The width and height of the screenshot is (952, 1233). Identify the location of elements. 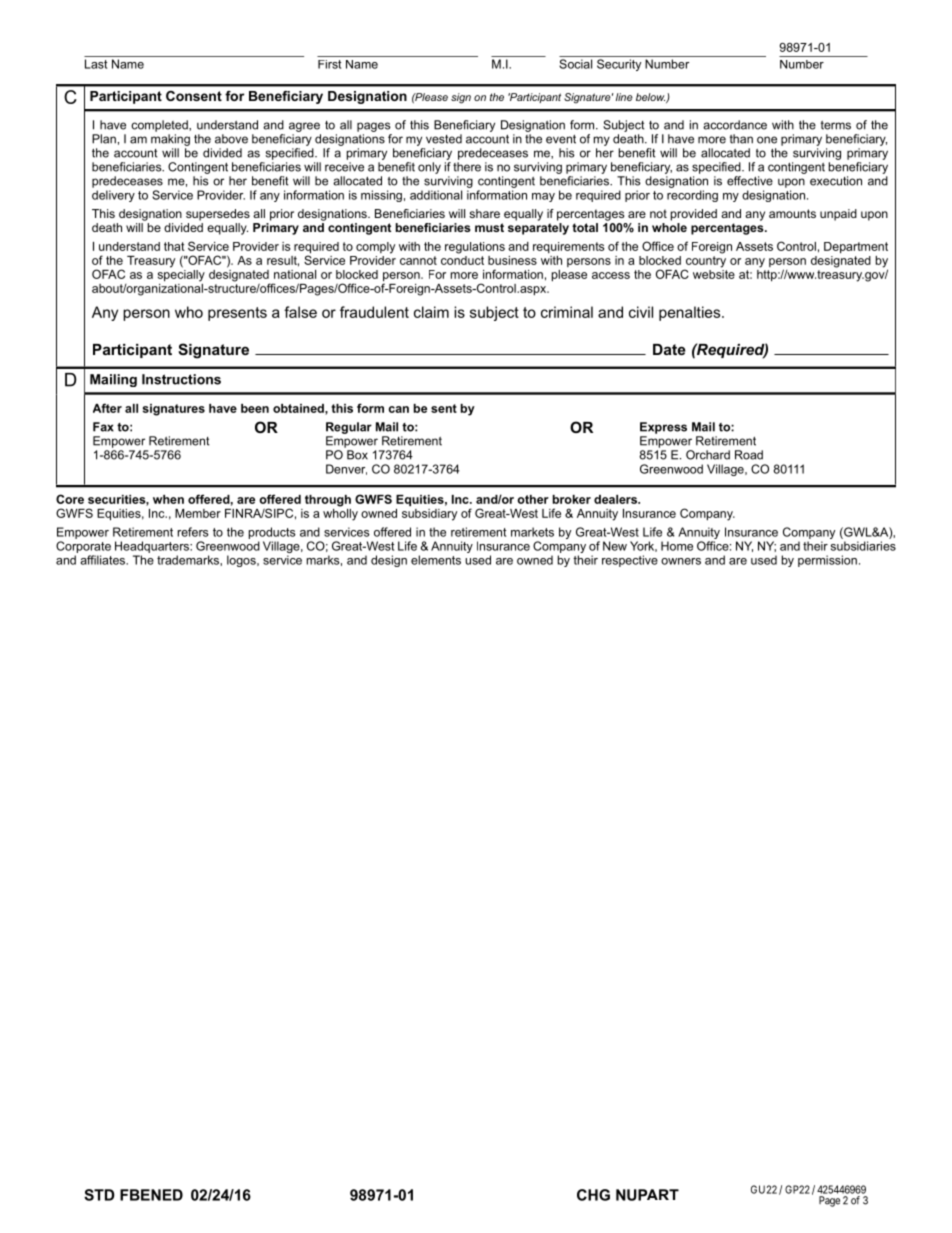
(436, 560).
